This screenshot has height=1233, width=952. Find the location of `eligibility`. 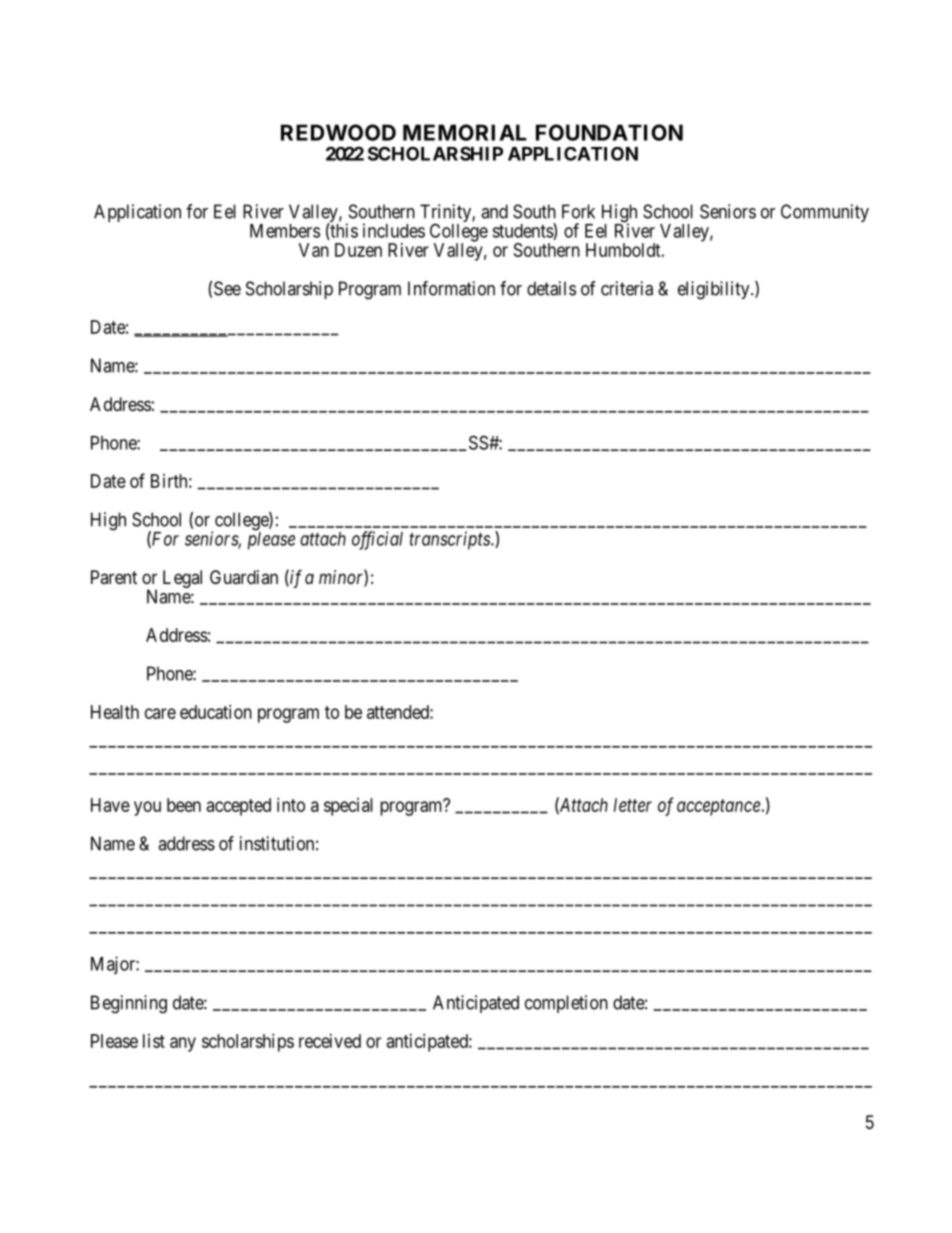

eligibility is located at coordinates (715, 290).
